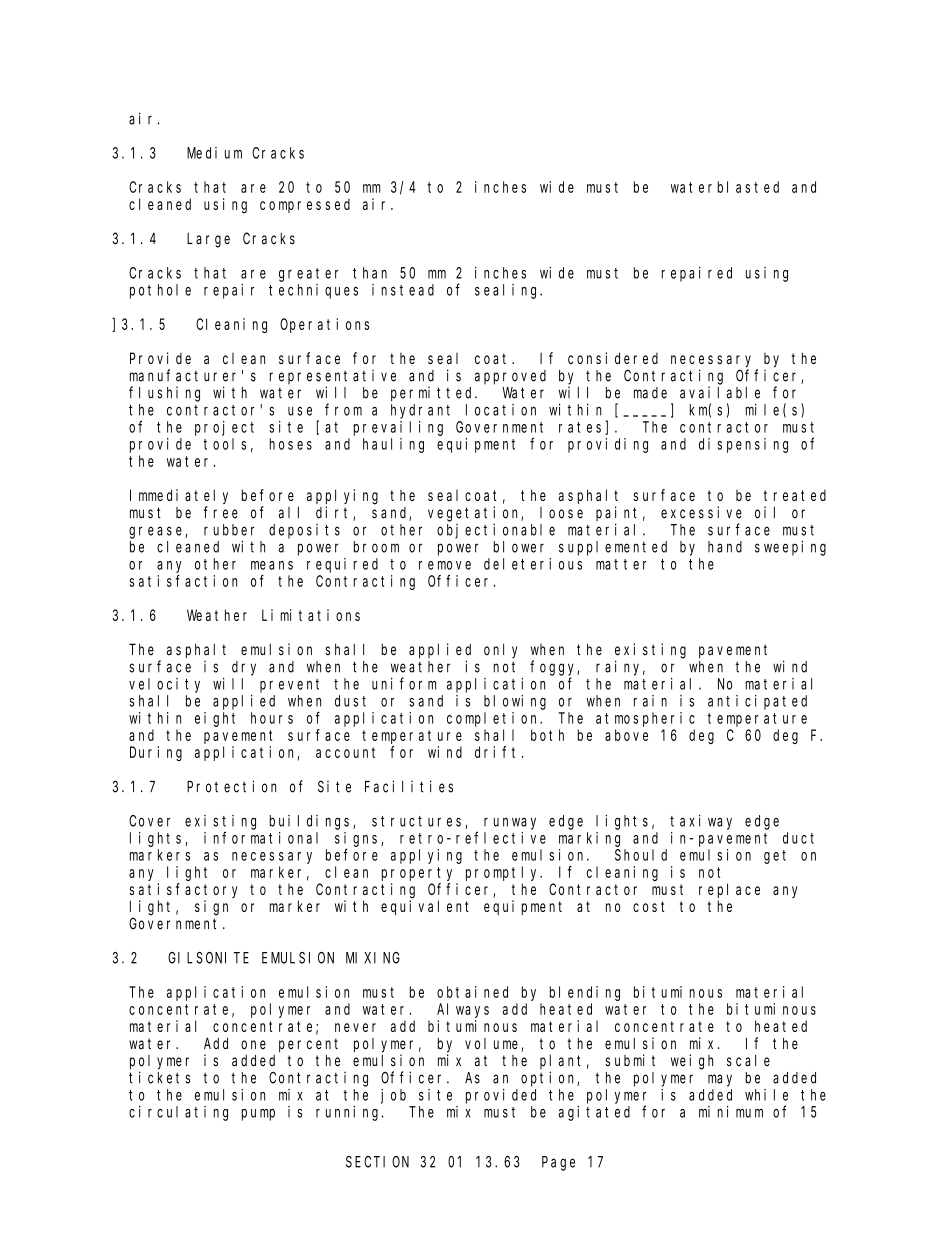 The height and width of the screenshot is (1233, 952). What do you see at coordinates (377, 1162) in the screenshot?
I see `SECTION` at bounding box center [377, 1162].
